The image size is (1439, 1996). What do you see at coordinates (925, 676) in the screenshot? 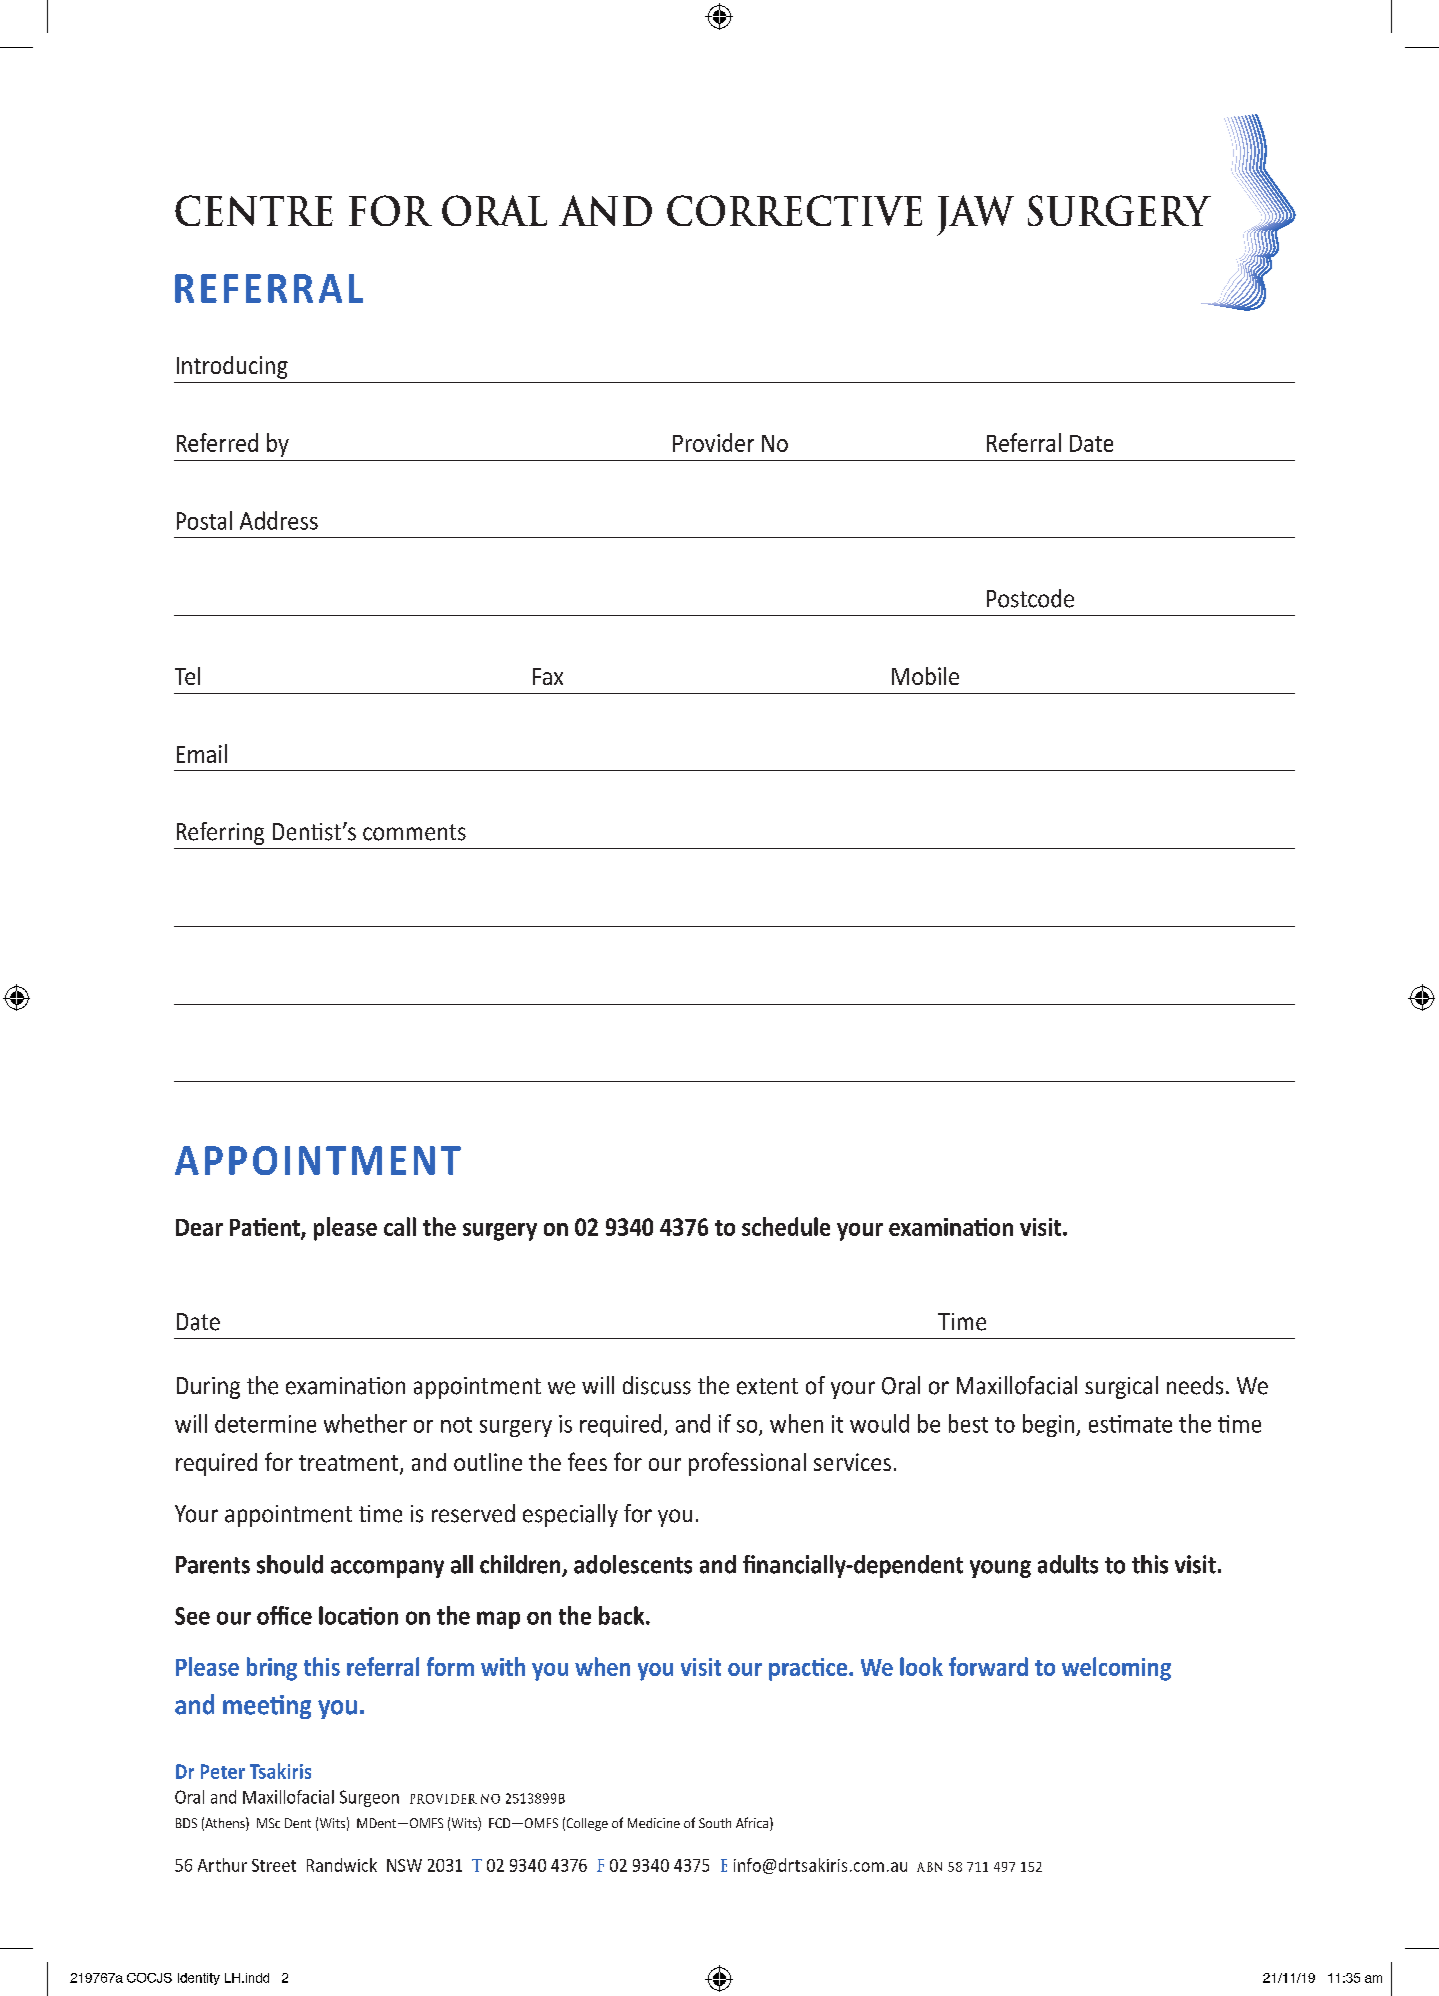
I see `Mobile` at bounding box center [925, 676].
